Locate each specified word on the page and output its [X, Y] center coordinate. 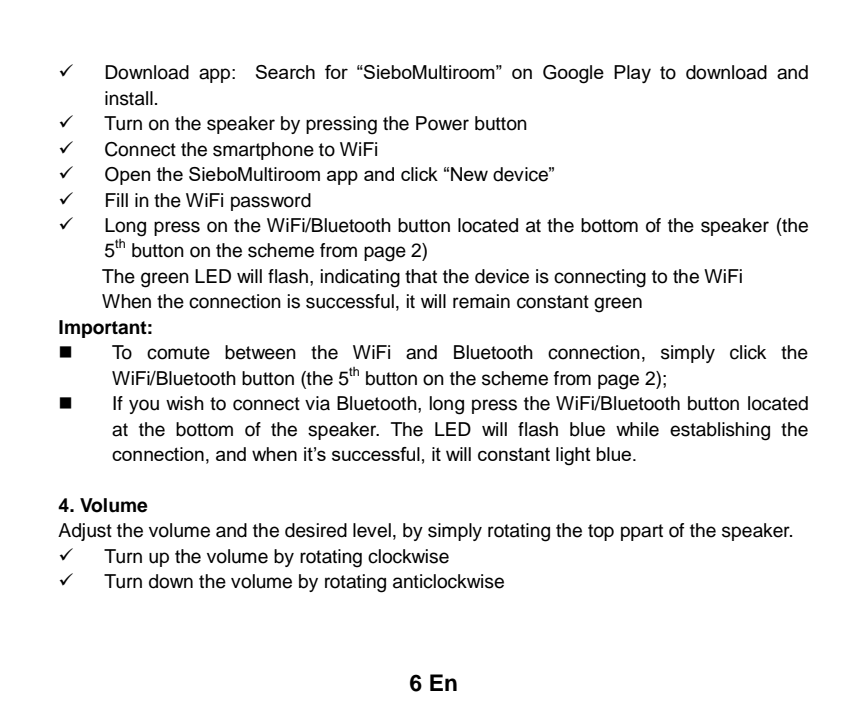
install [129, 98]
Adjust [85, 532]
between [260, 352]
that [421, 276]
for [336, 72]
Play [632, 74]
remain [481, 301]
